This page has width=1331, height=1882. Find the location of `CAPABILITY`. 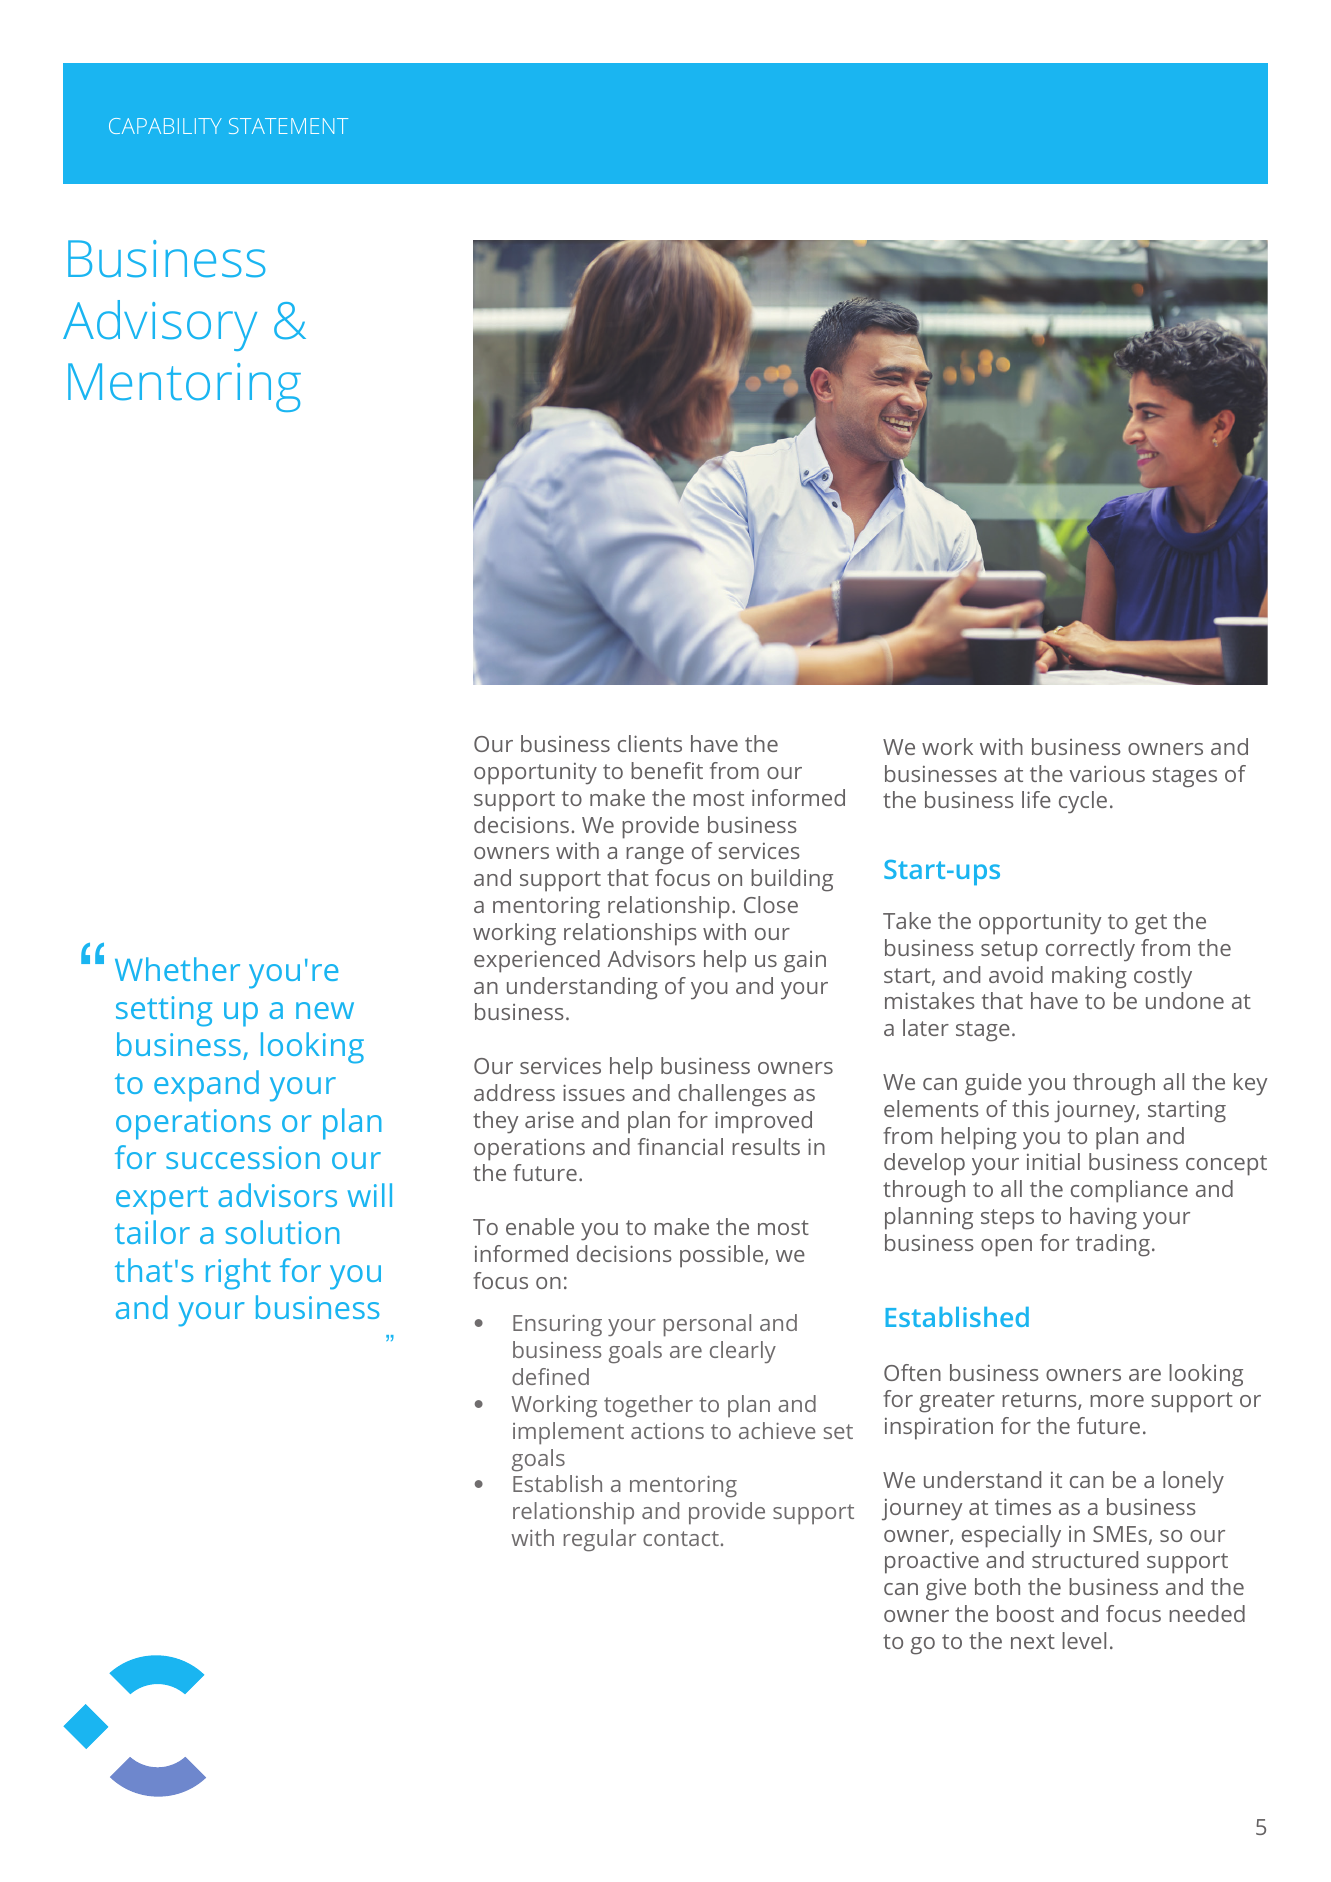

CAPABILITY is located at coordinates (165, 126).
